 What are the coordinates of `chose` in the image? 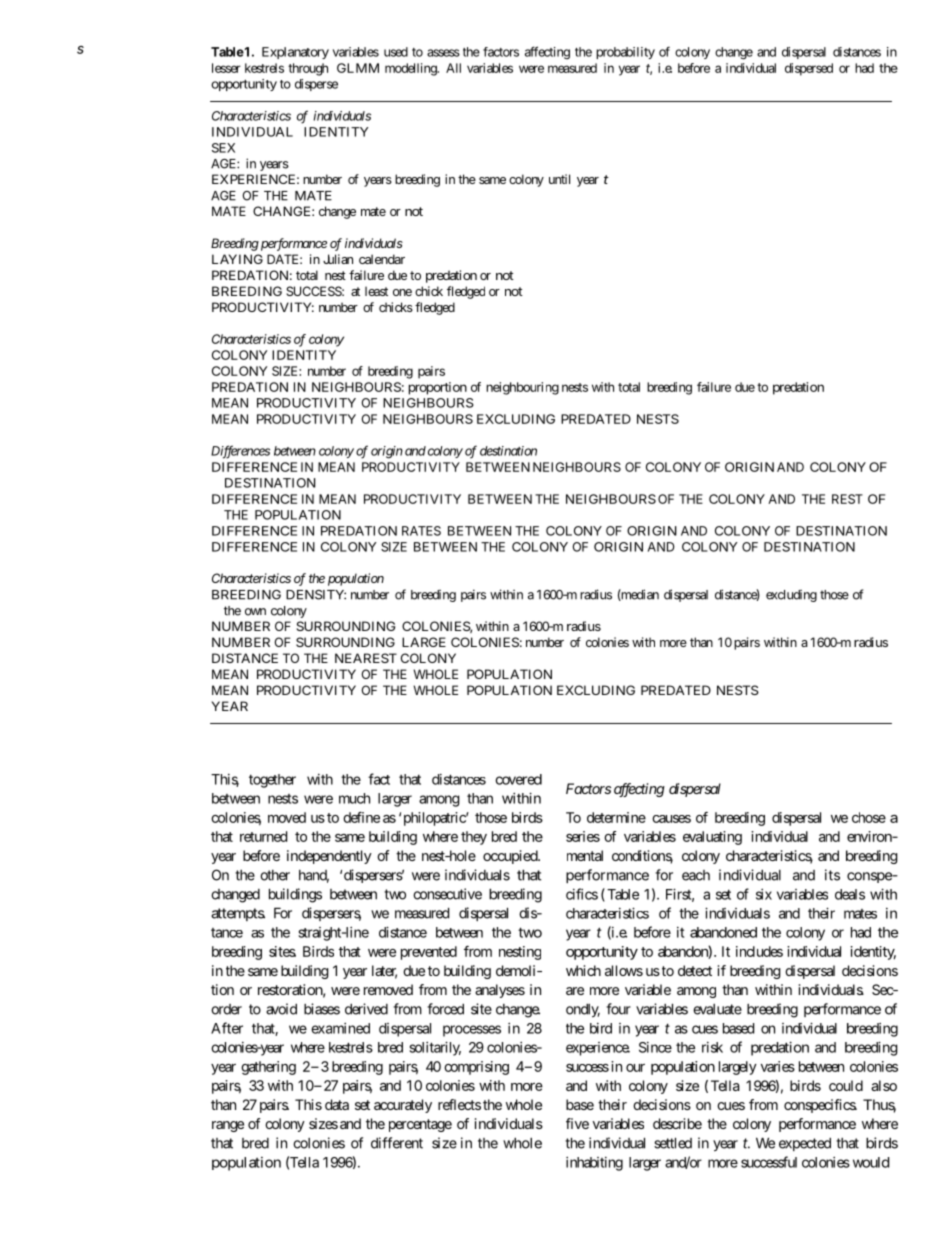 It's located at (869, 817).
